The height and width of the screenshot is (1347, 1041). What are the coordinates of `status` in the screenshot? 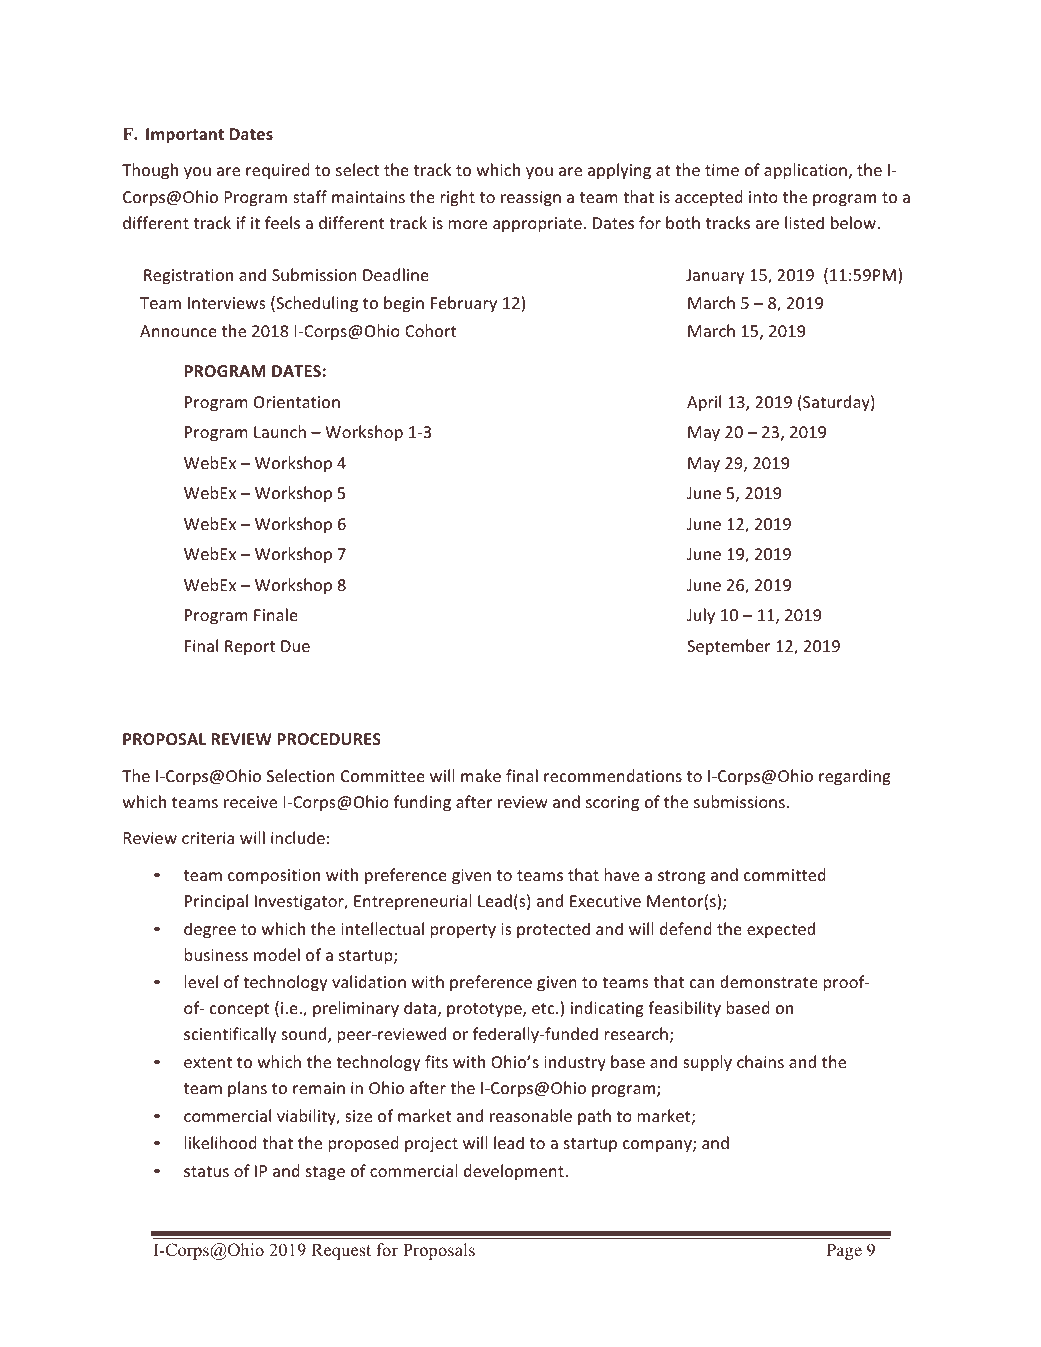 It's located at (206, 1171).
